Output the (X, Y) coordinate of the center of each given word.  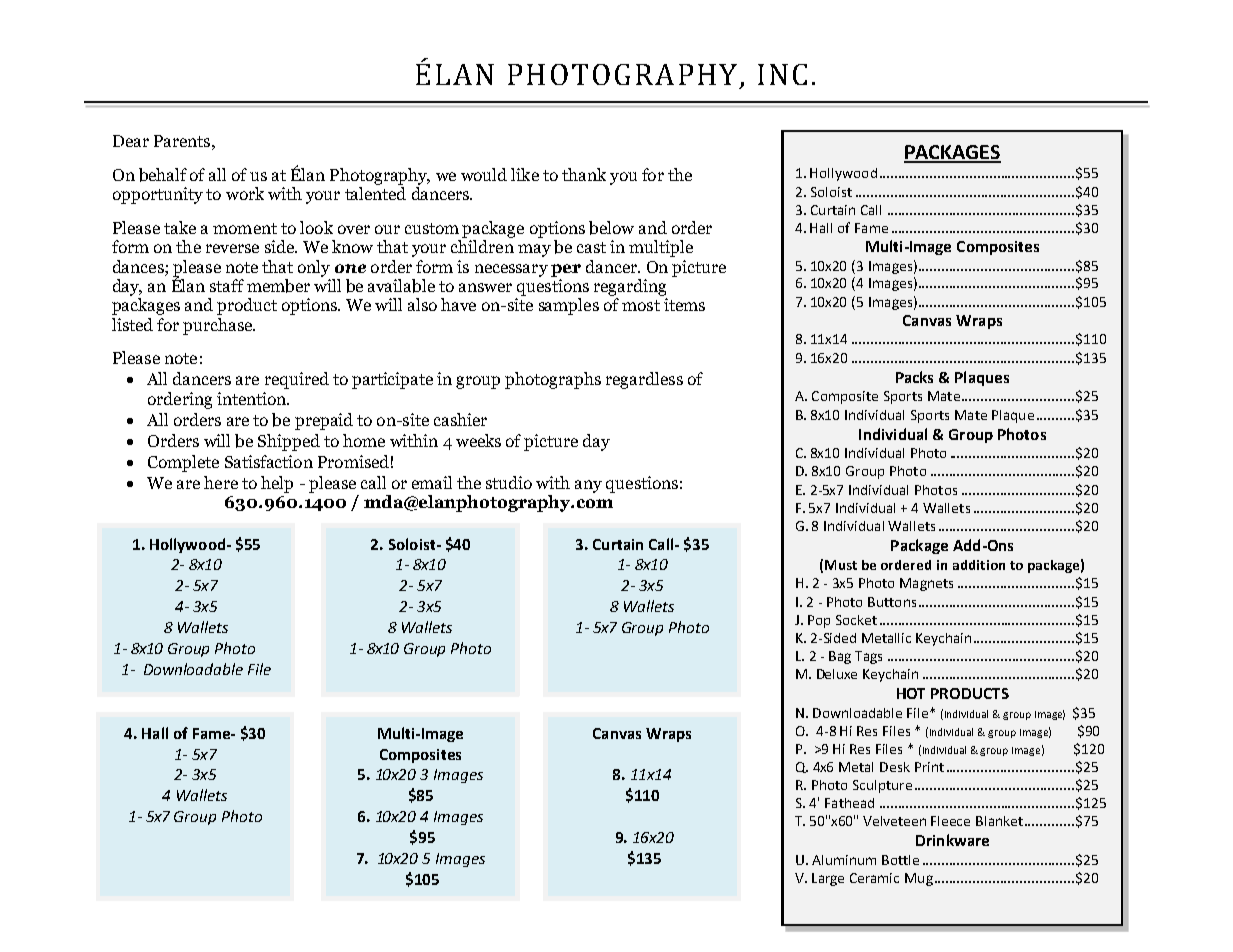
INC (782, 74)
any (588, 486)
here (221, 482)
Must (841, 565)
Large (828, 879)
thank (584, 174)
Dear (131, 141)
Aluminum (844, 860)
